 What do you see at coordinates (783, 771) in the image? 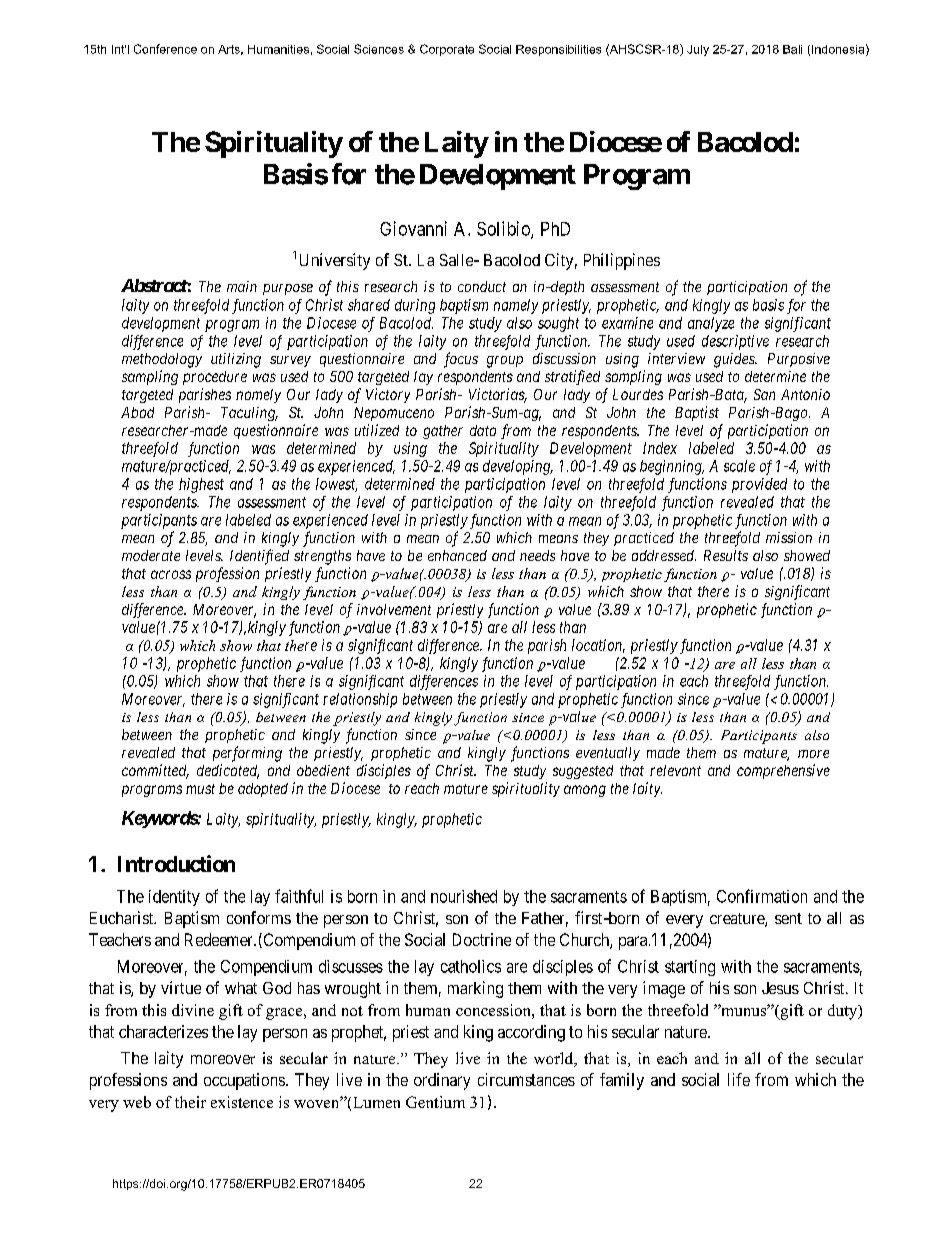
I see `comprehensive` at bounding box center [783, 771].
